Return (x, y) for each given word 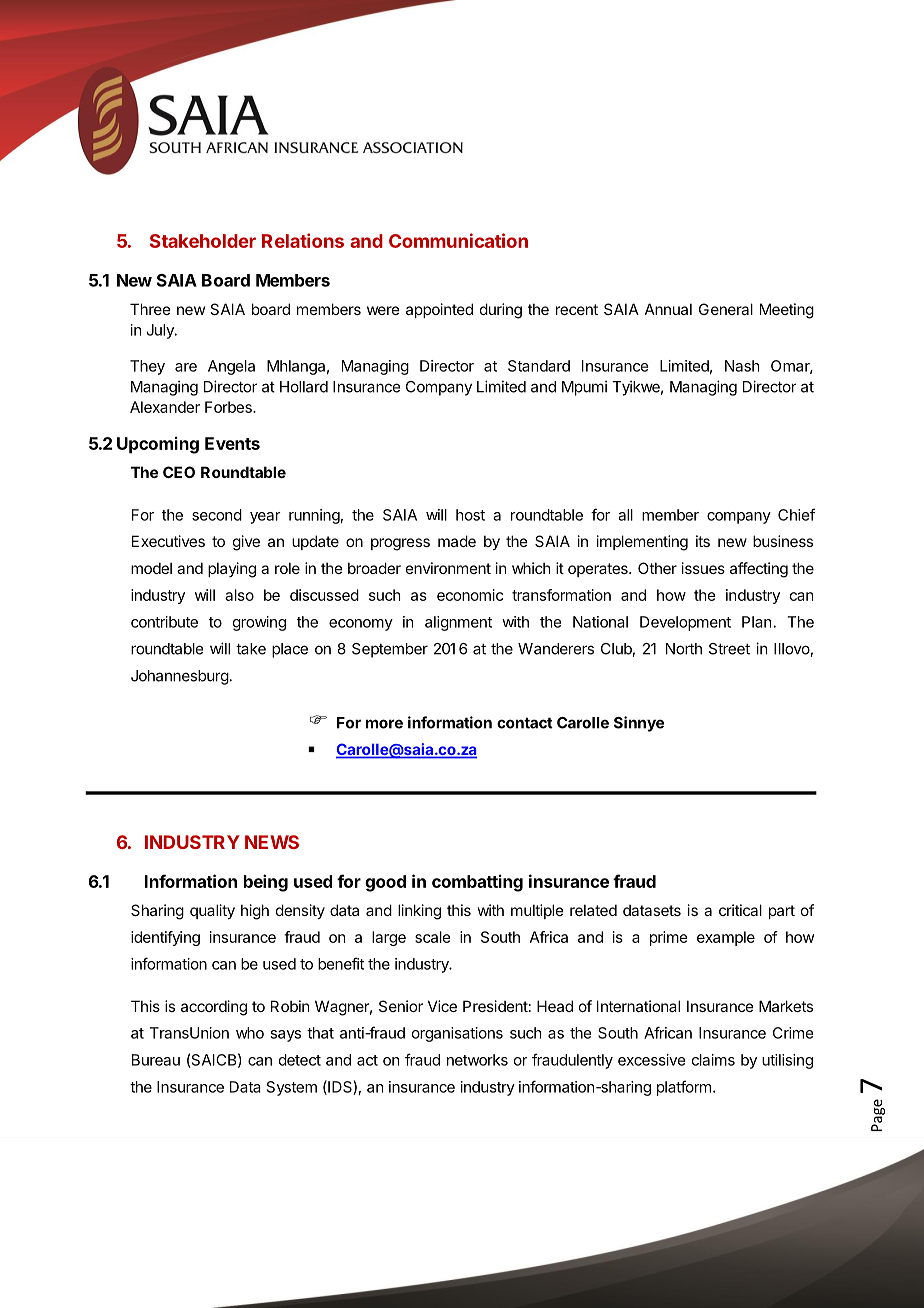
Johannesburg (180, 677)
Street (729, 649)
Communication (458, 240)
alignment (458, 623)
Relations (303, 240)
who (250, 1033)
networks (477, 1060)
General (726, 309)
